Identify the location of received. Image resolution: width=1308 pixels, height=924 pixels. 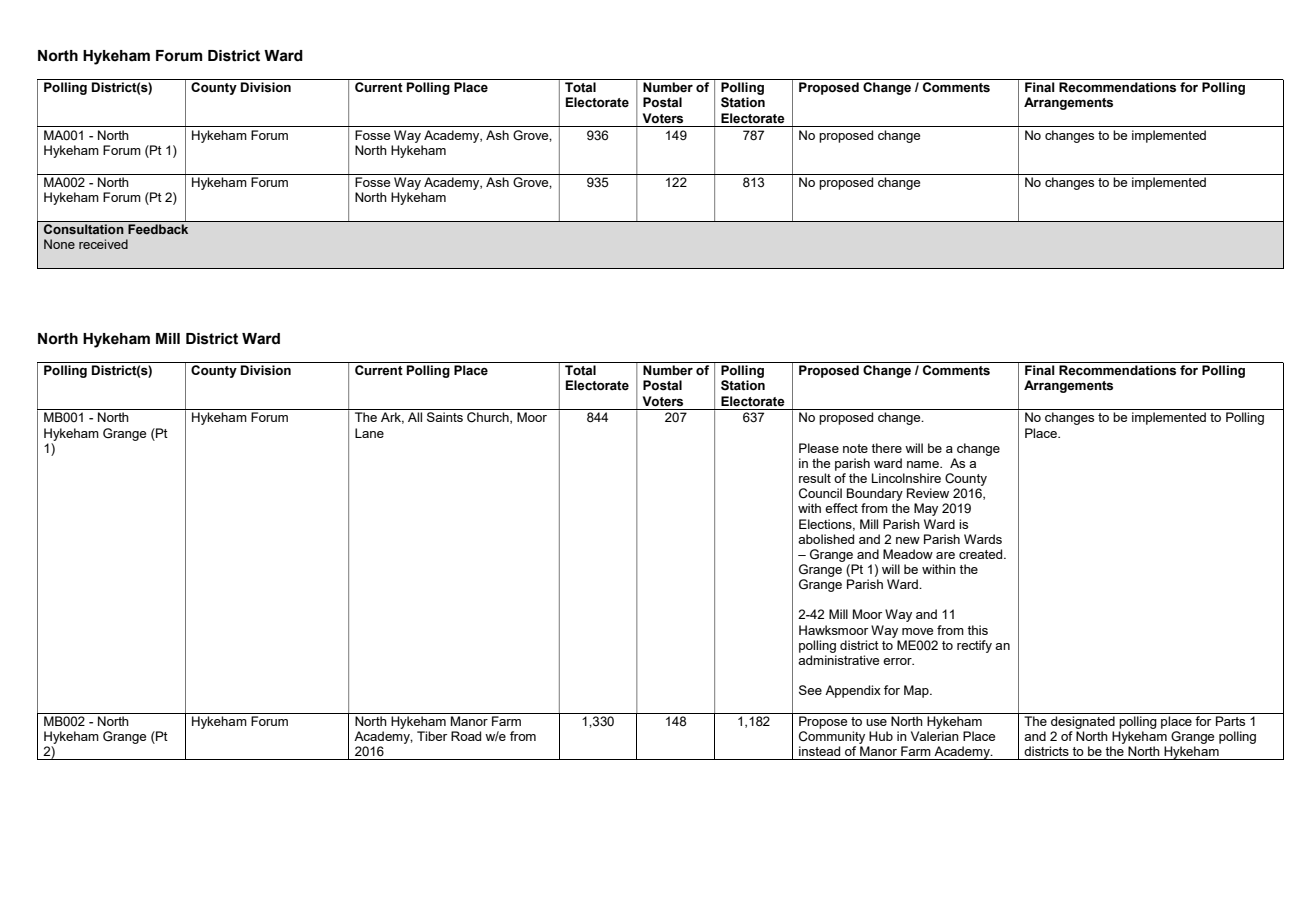
(103, 244).
